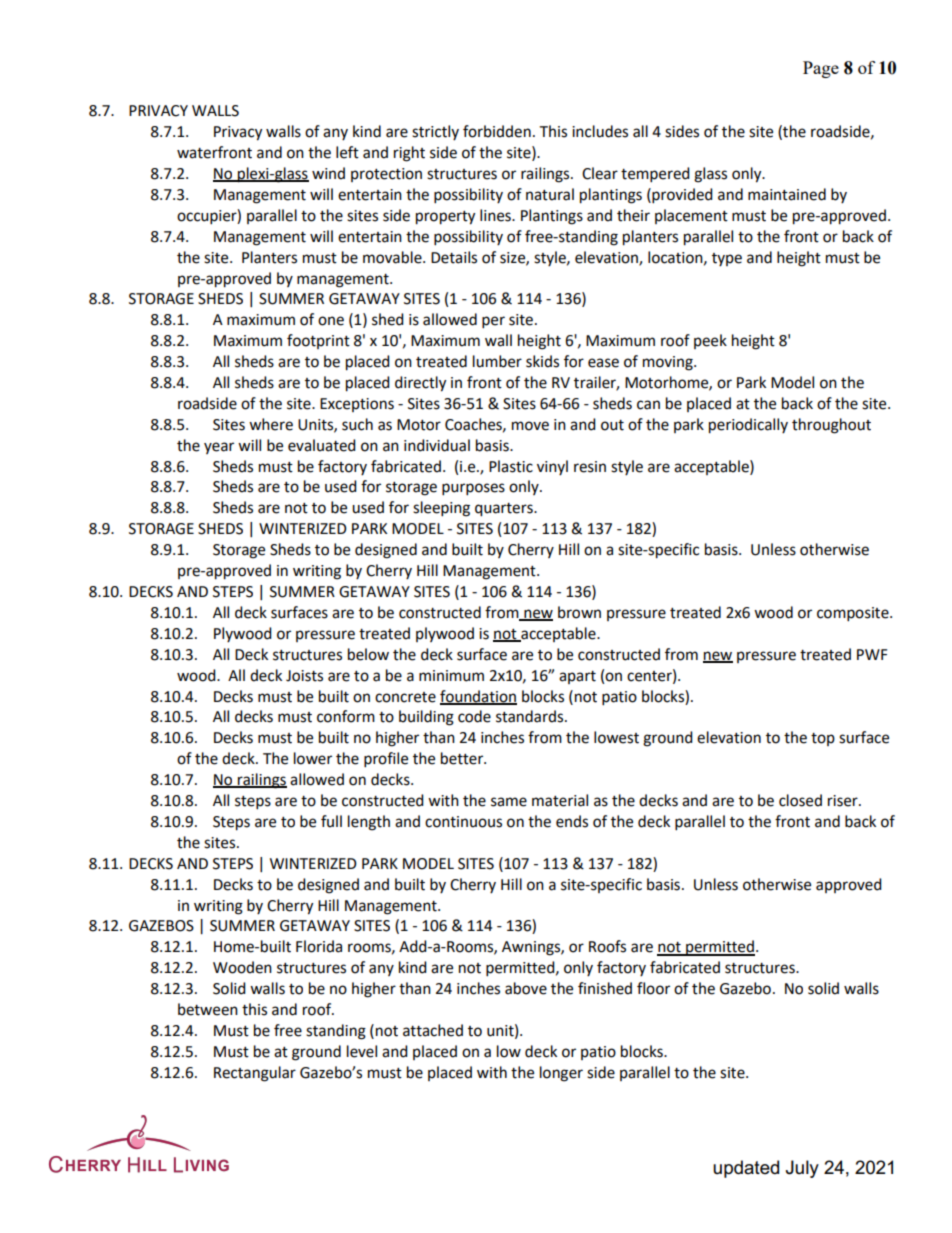 The image size is (952, 1233). I want to click on top, so click(823, 739).
